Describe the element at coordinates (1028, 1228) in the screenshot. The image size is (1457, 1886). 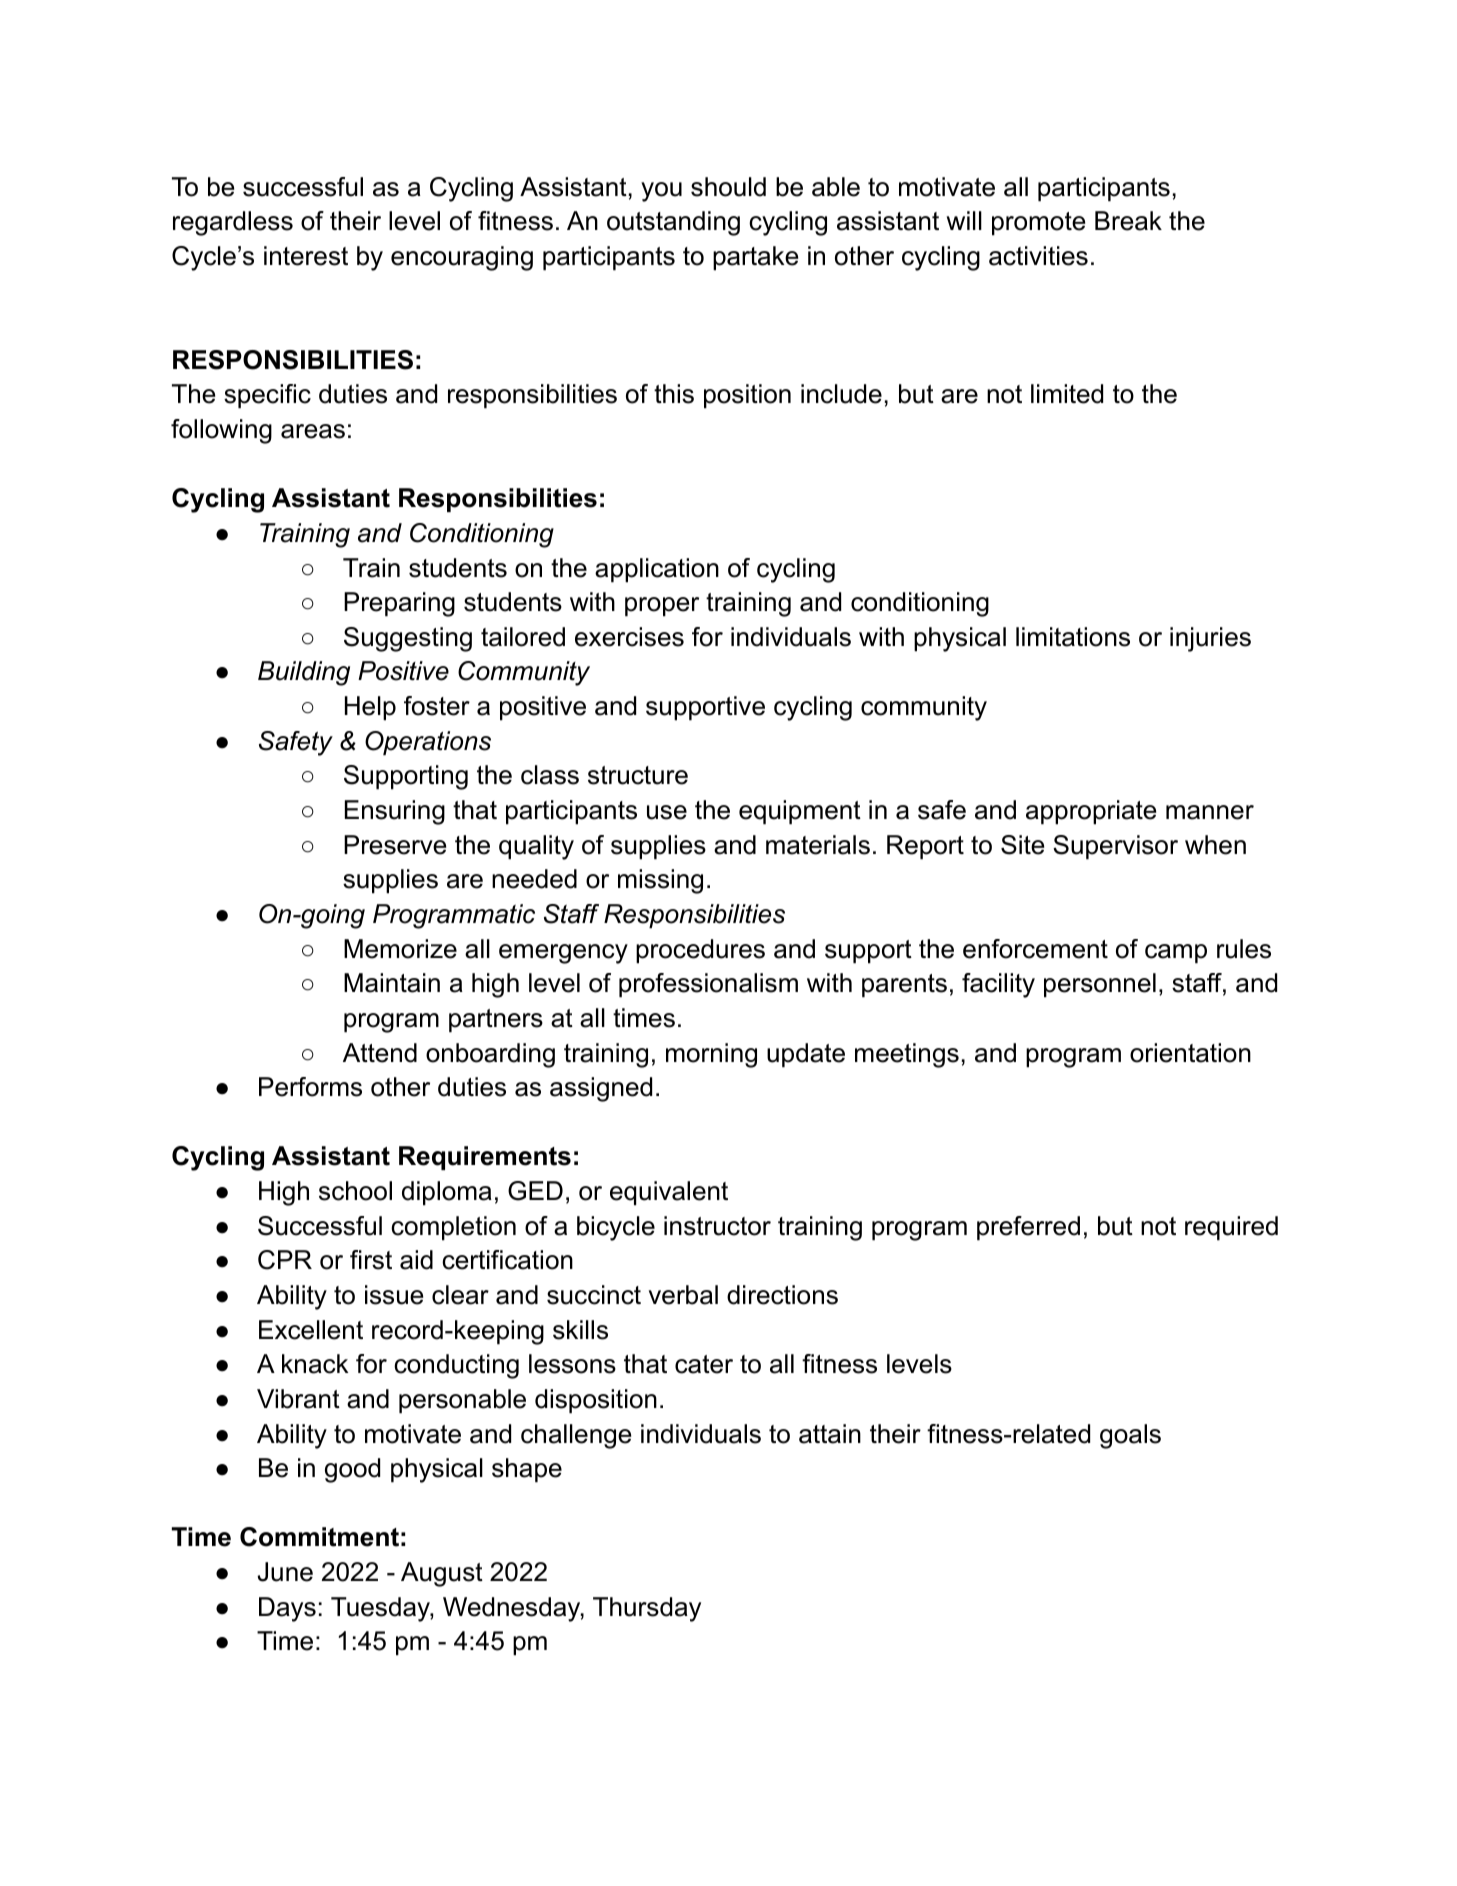
I see `preferred` at that location.
